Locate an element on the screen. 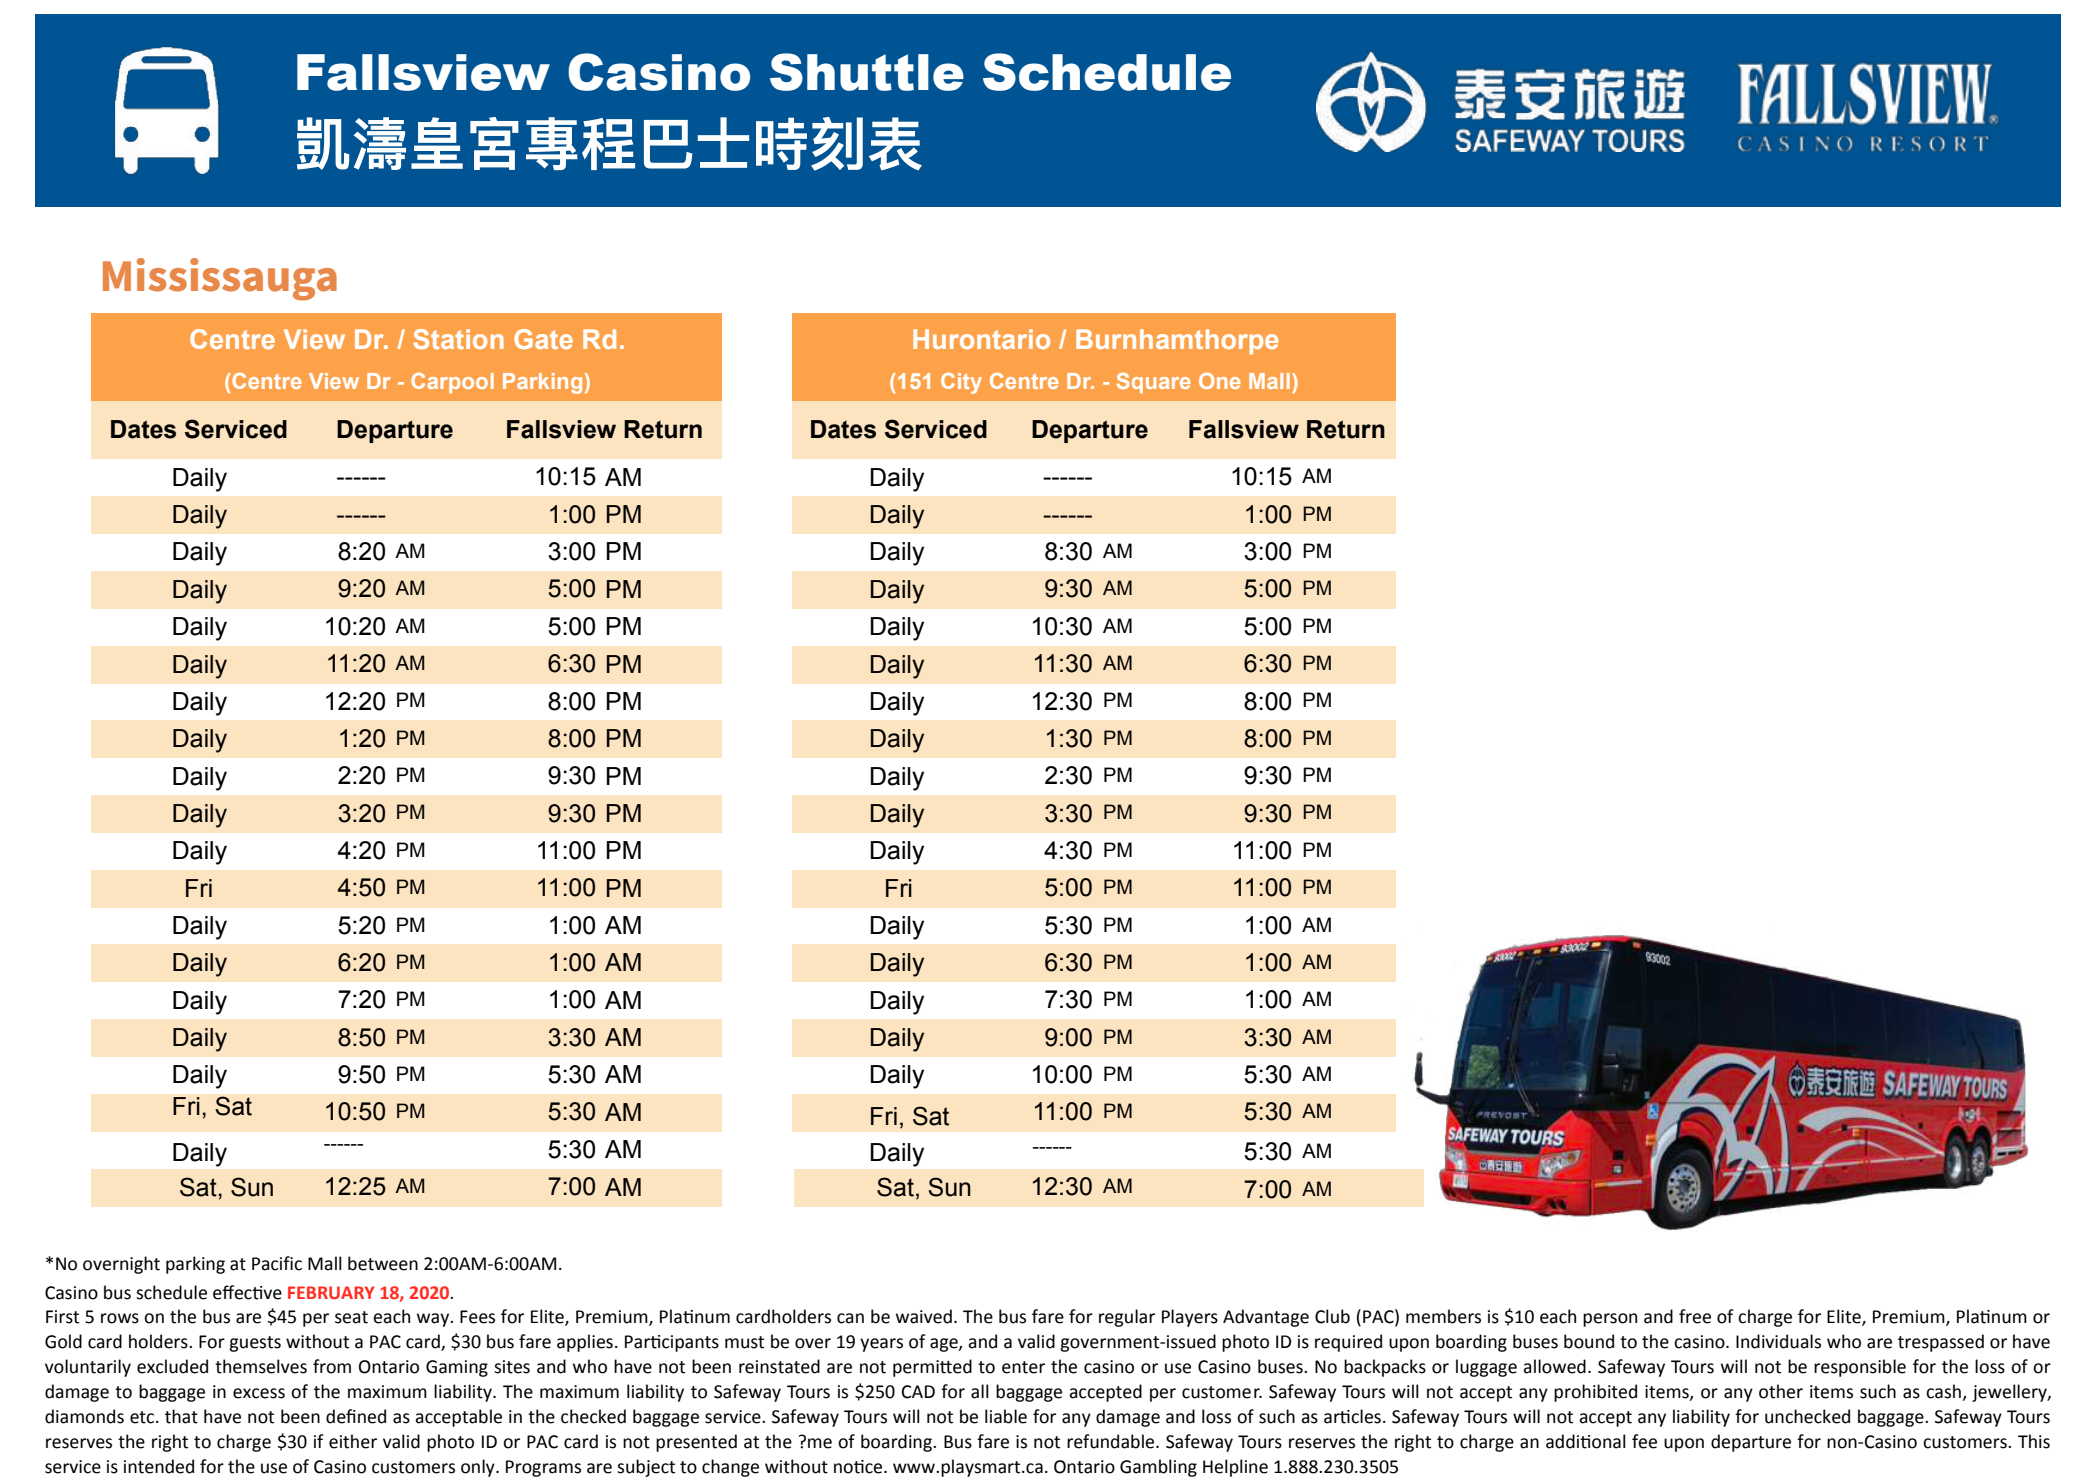 The width and height of the screenshot is (2097, 1482). Pacific is located at coordinates (277, 1263).
